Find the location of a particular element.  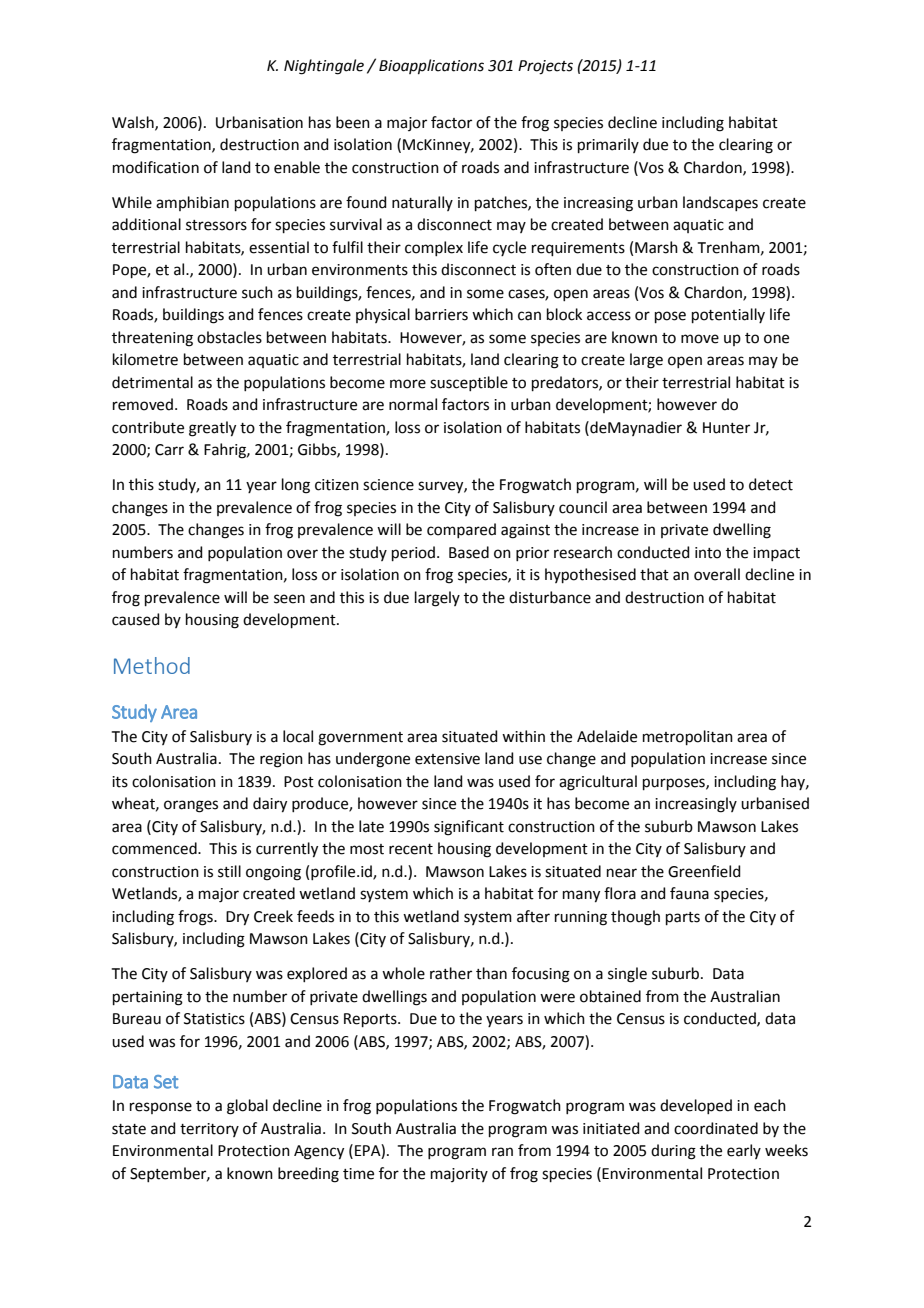

Projects is located at coordinates (545, 67).
